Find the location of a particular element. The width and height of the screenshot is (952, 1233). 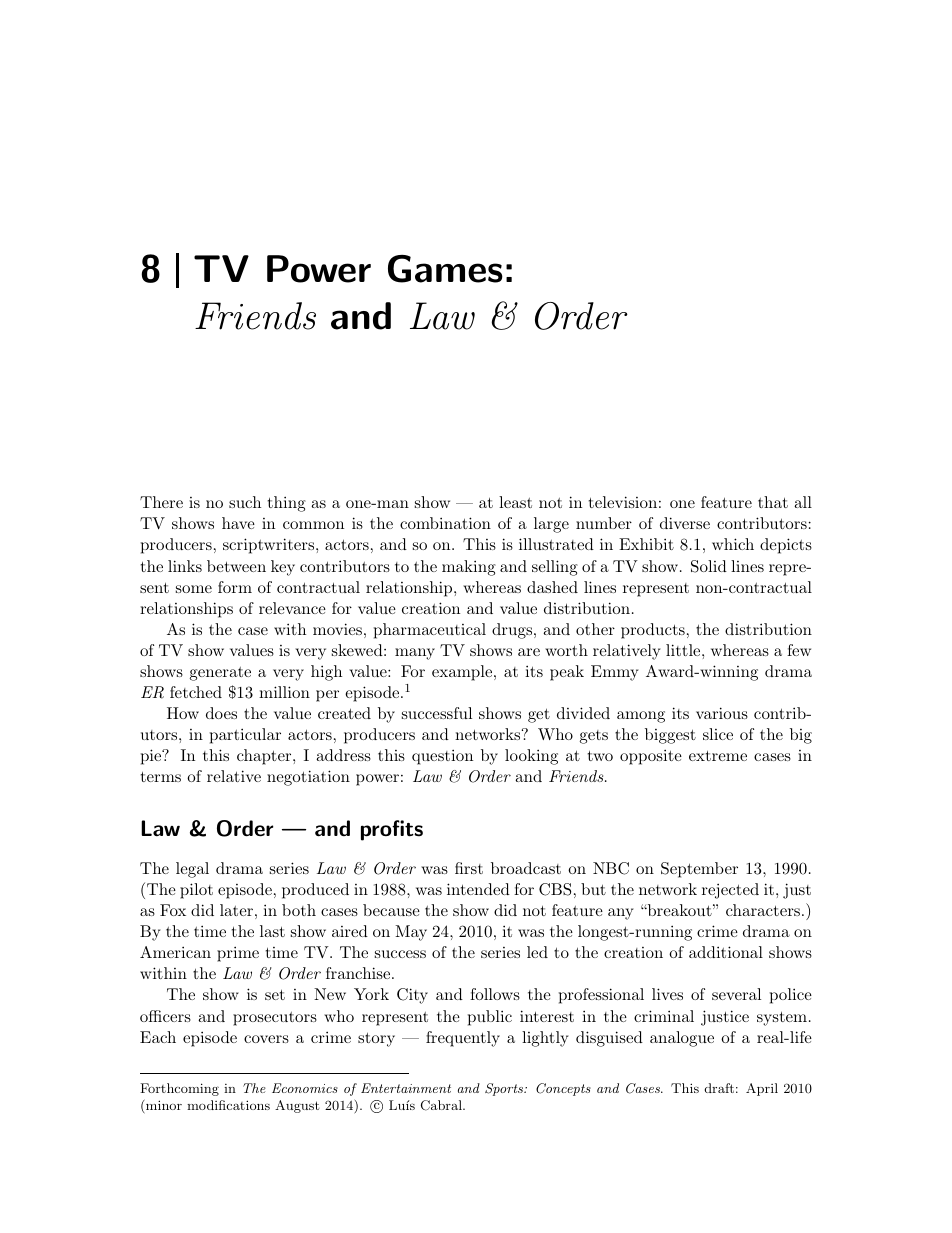

April is located at coordinates (762, 1089).
